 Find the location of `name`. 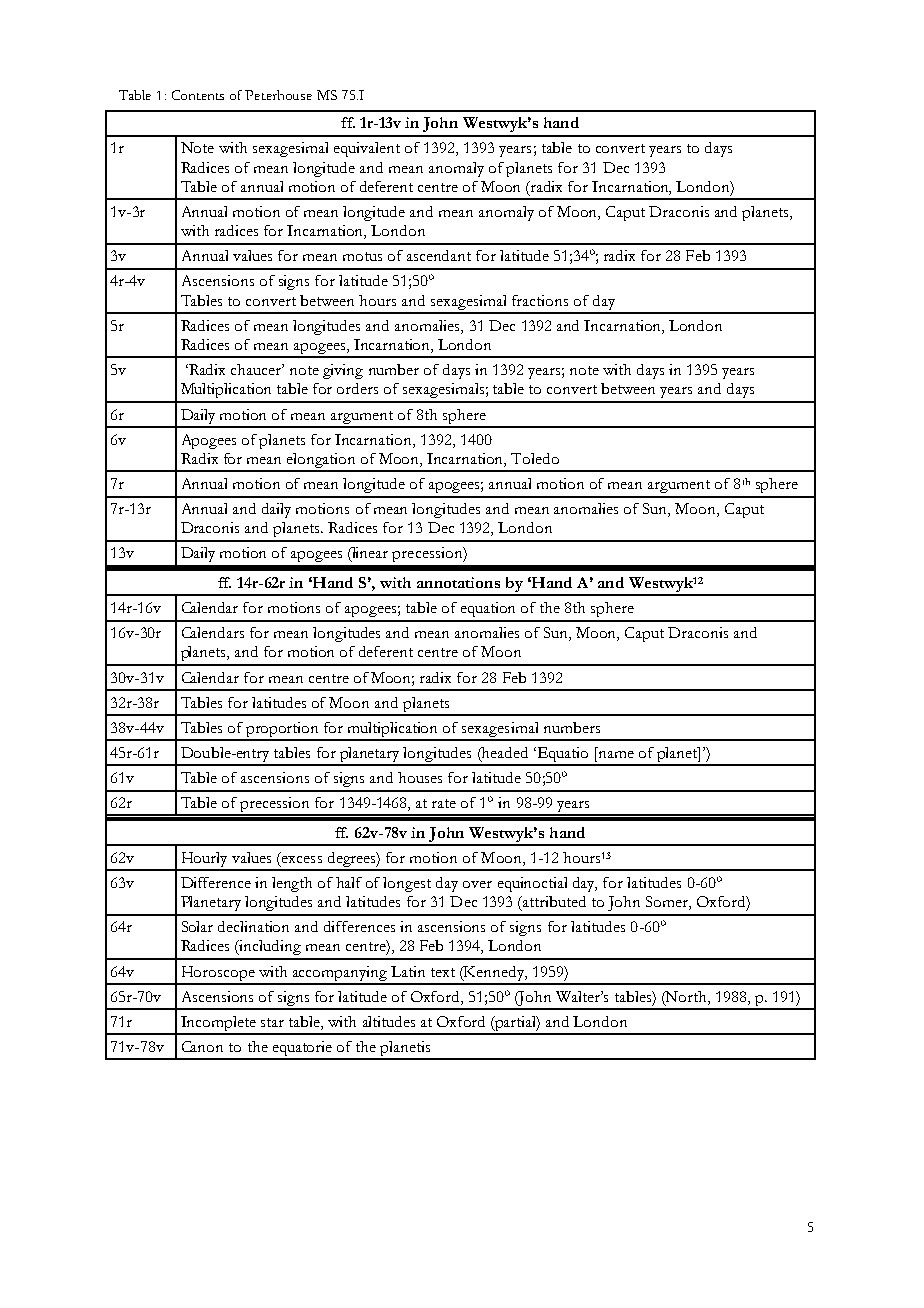

name is located at coordinates (616, 754).
